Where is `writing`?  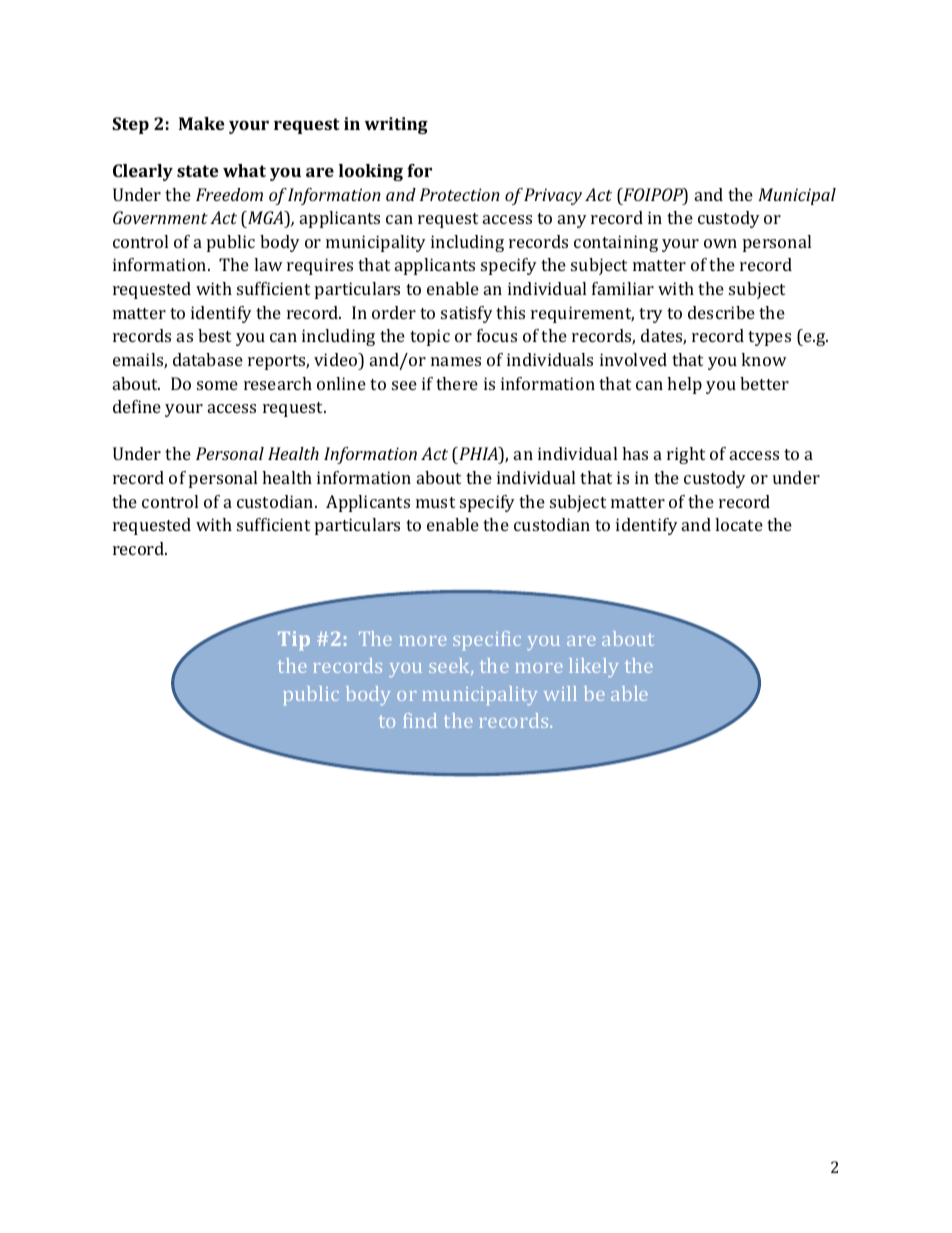
writing is located at coordinates (396, 125).
